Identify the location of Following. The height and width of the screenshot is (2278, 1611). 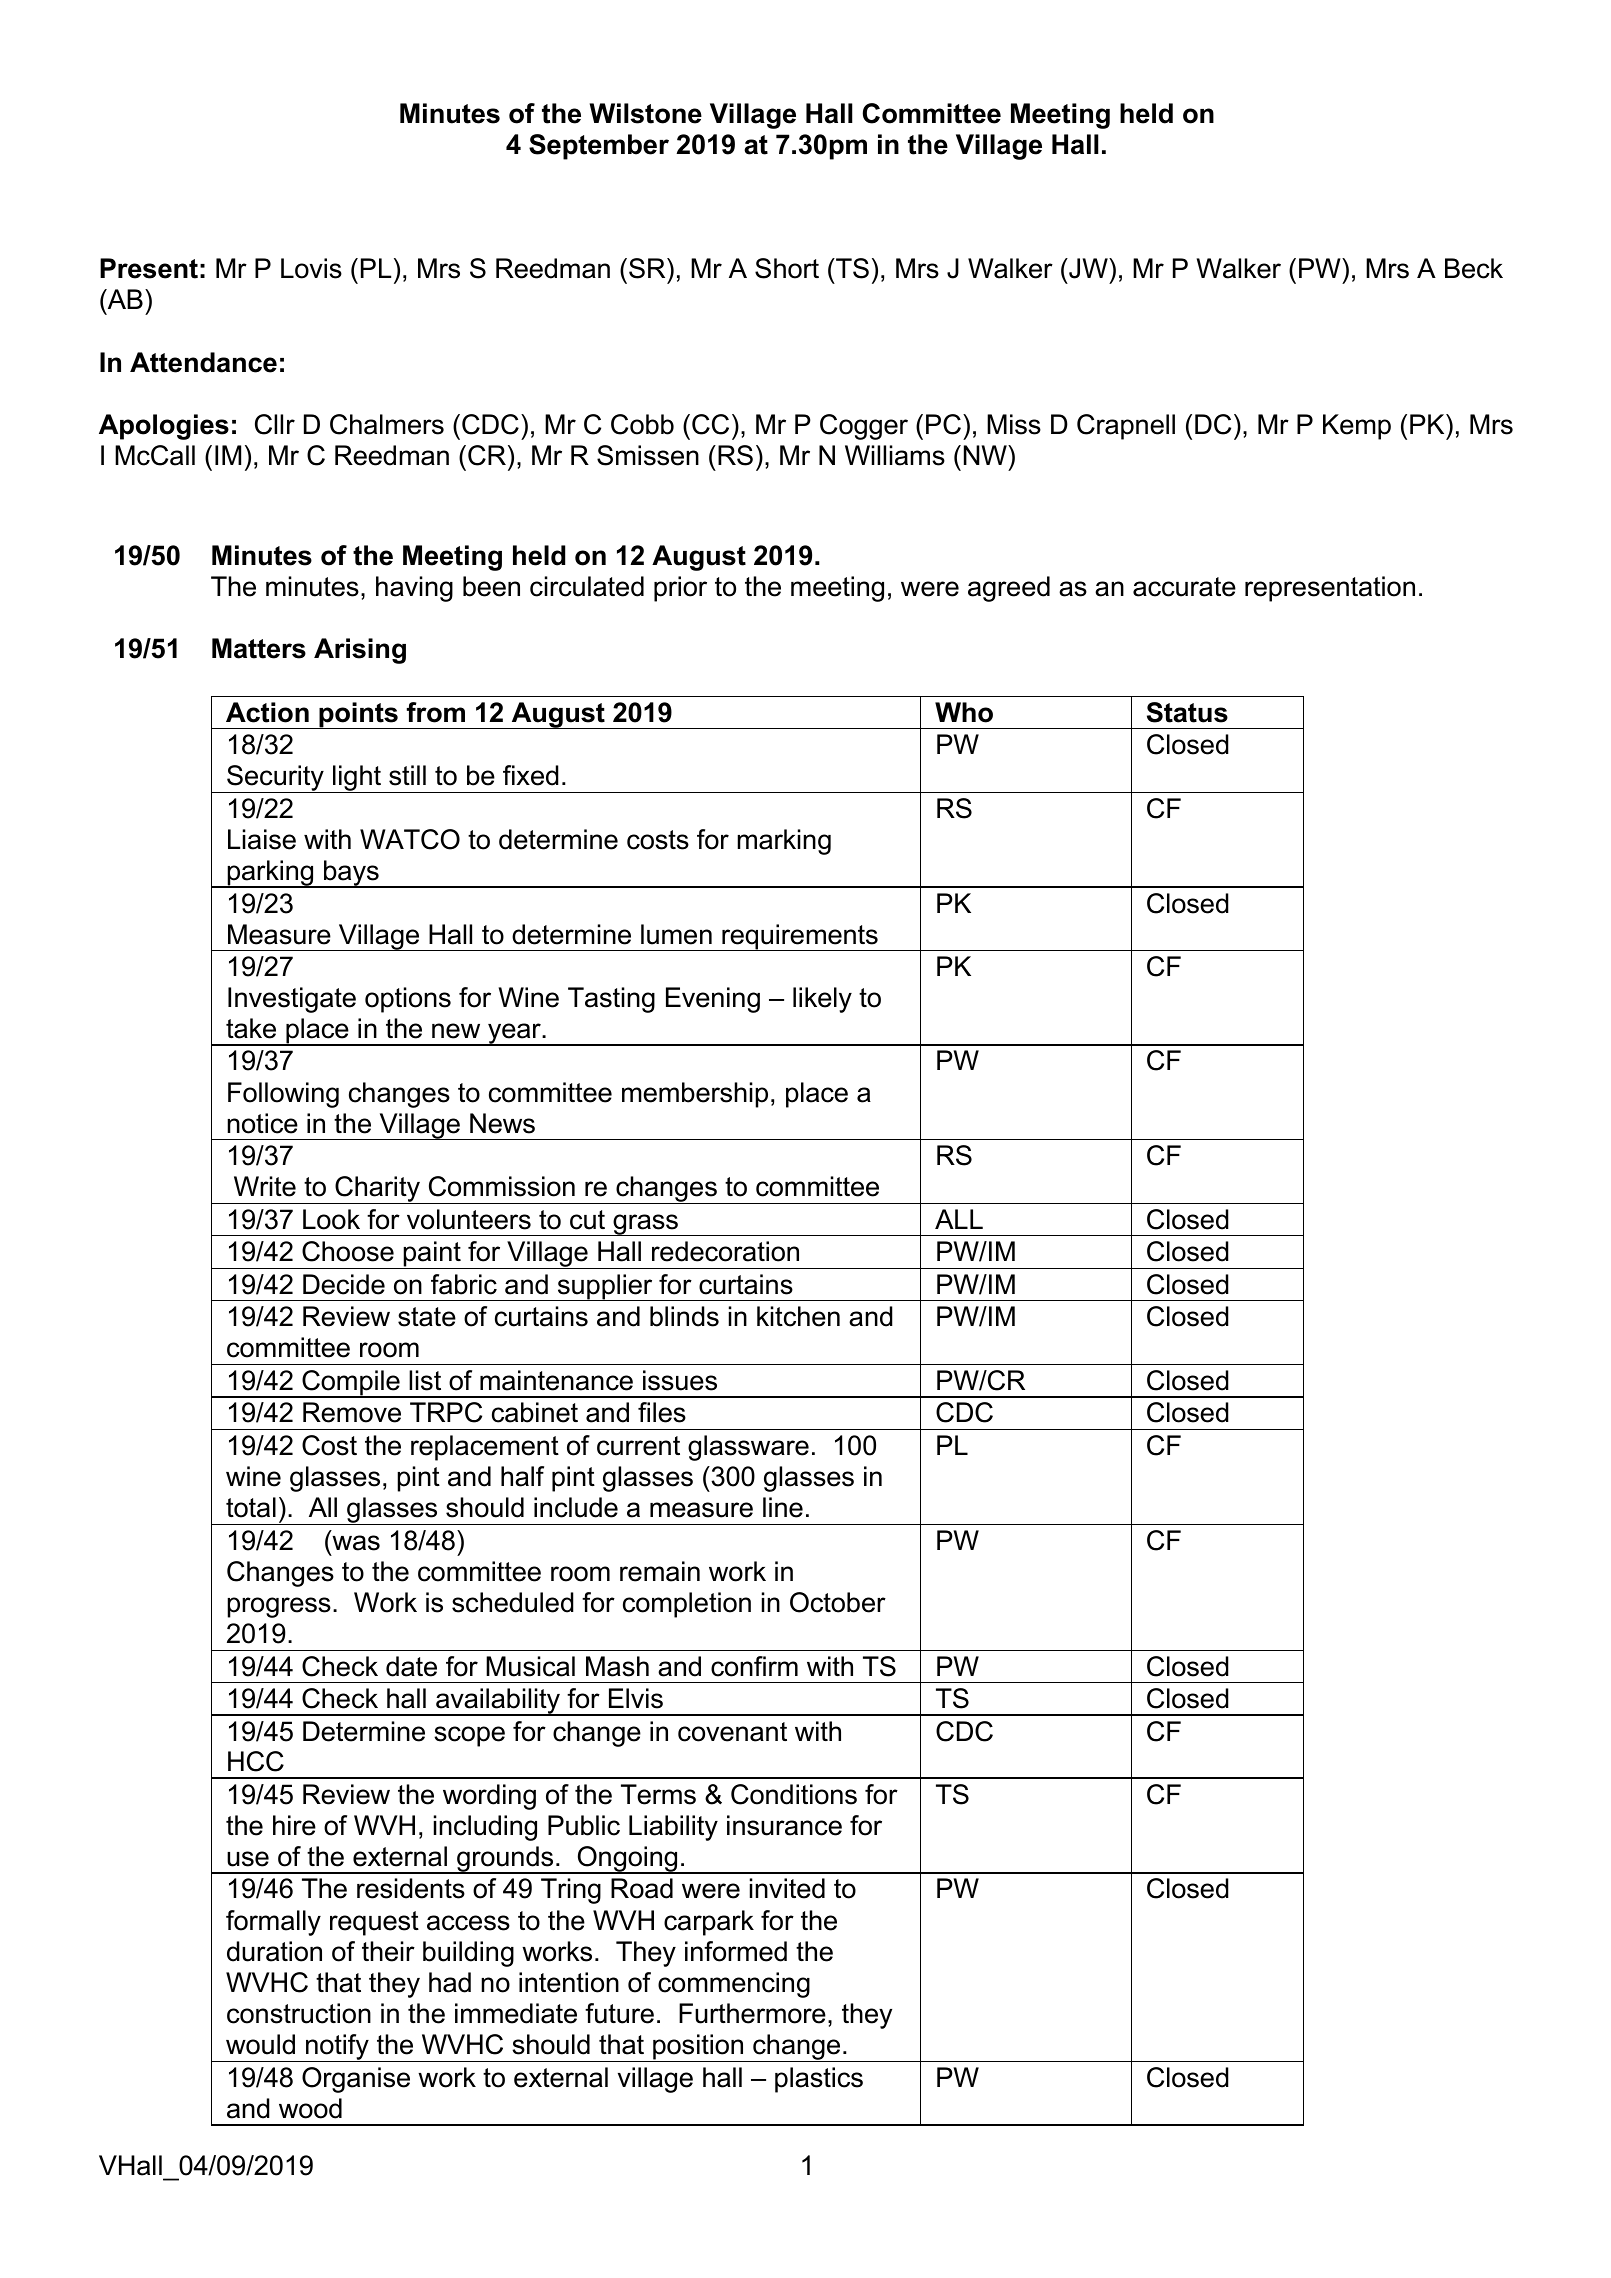
(283, 1095).
